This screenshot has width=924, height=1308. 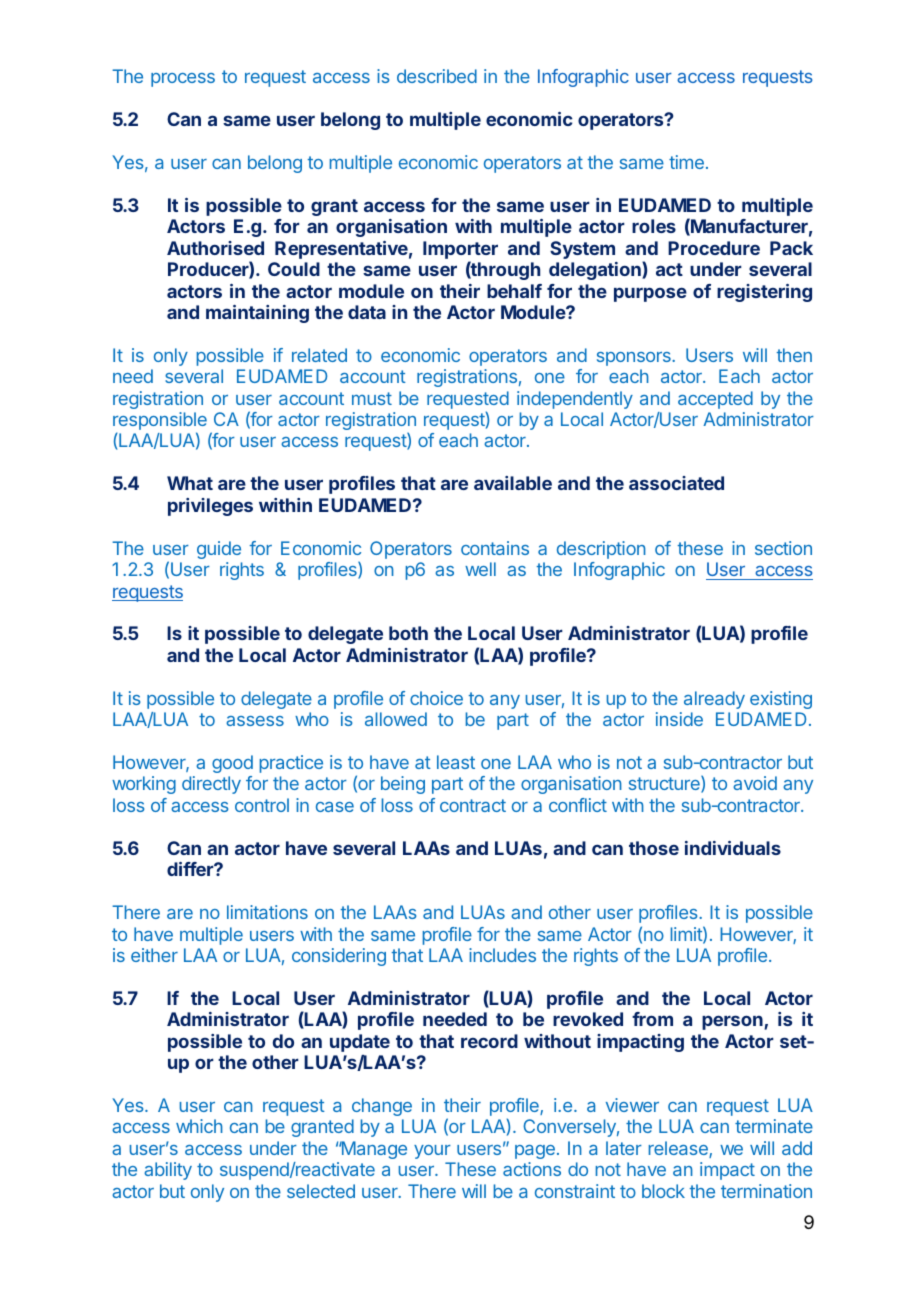 I want to click on described, so click(x=437, y=76).
